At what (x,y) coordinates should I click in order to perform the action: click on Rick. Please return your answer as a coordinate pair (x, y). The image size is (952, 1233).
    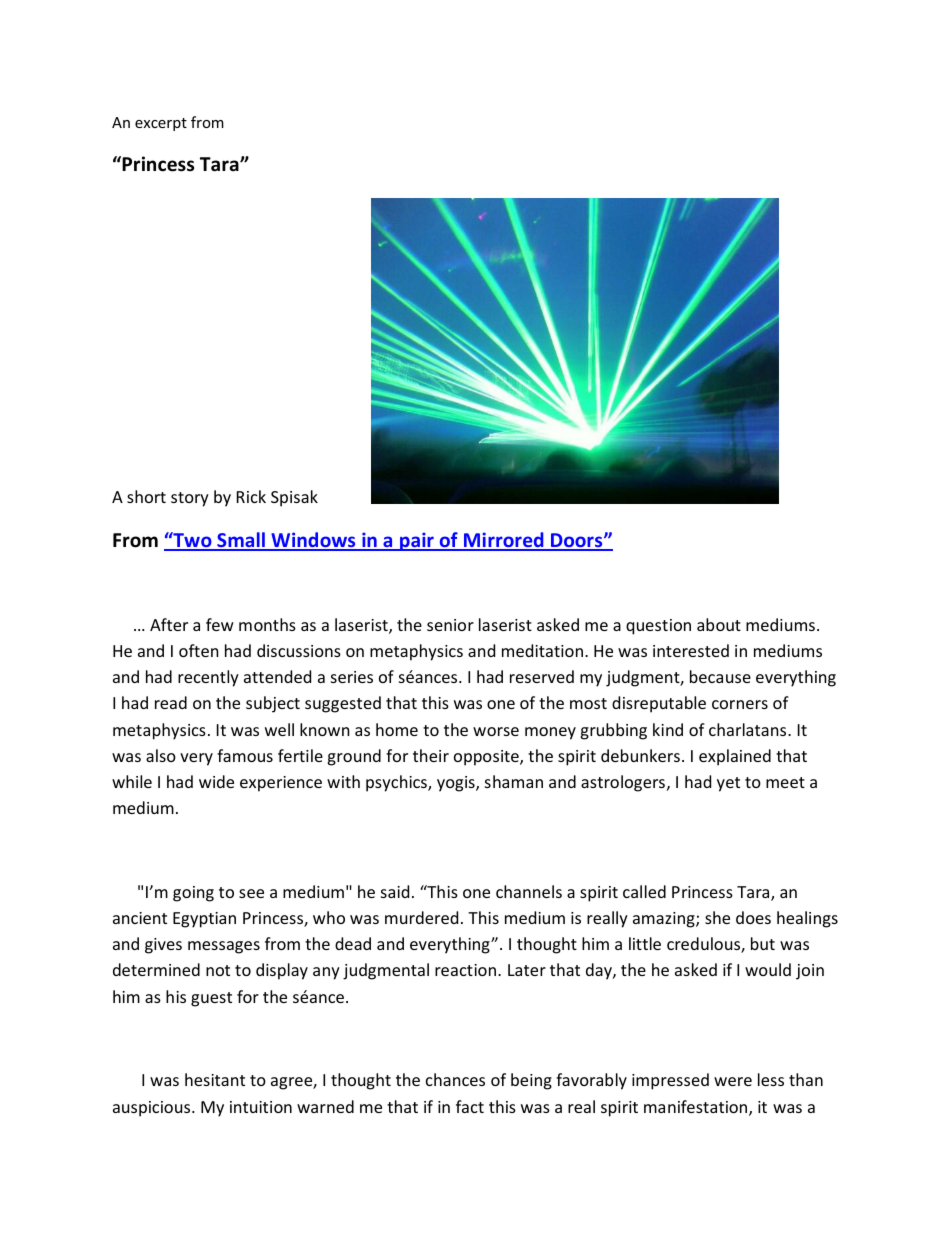
    Looking at the image, I should click on (251, 496).
